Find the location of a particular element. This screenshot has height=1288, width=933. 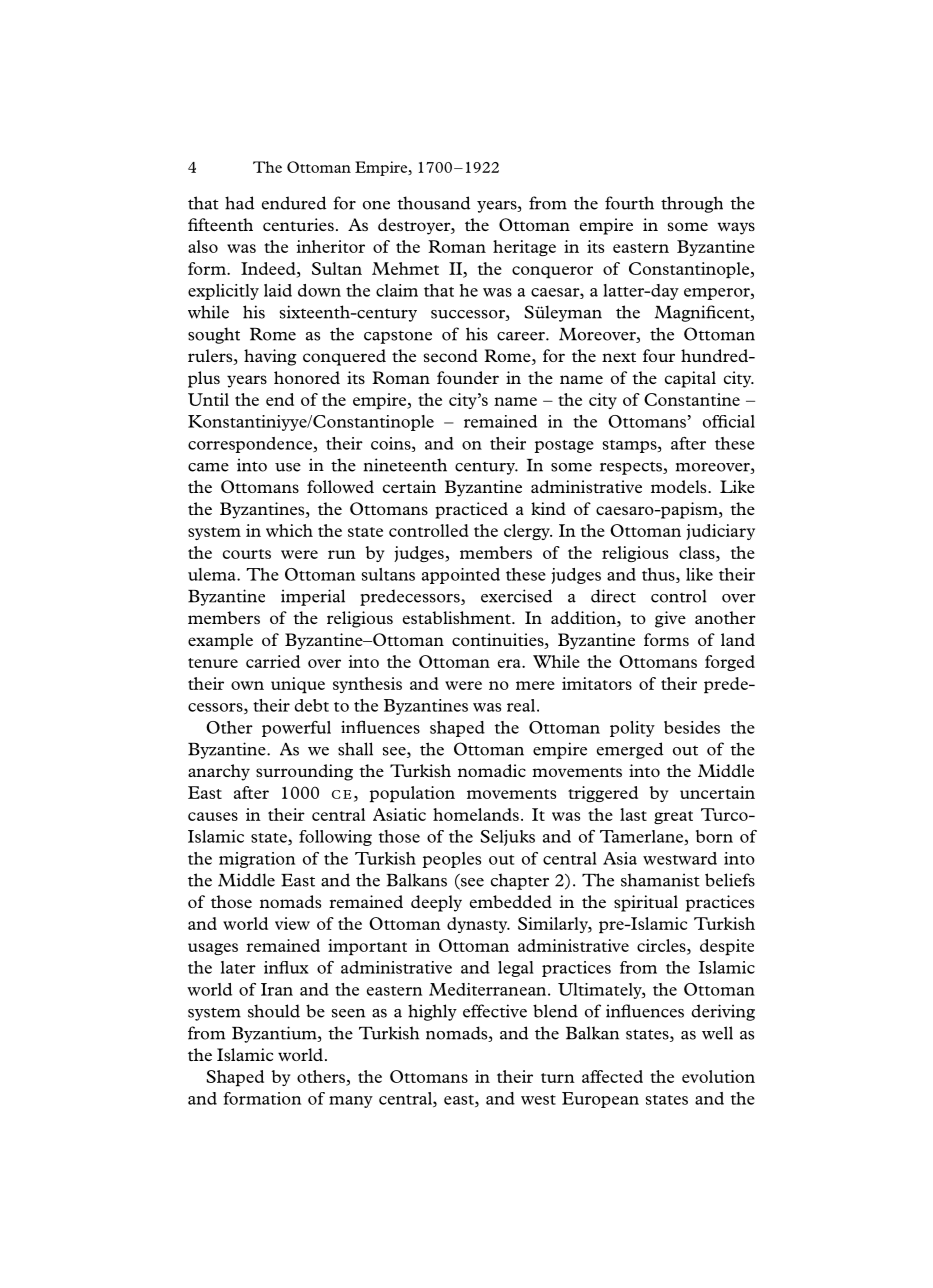

Byzantium is located at coordinates (275, 1034).
